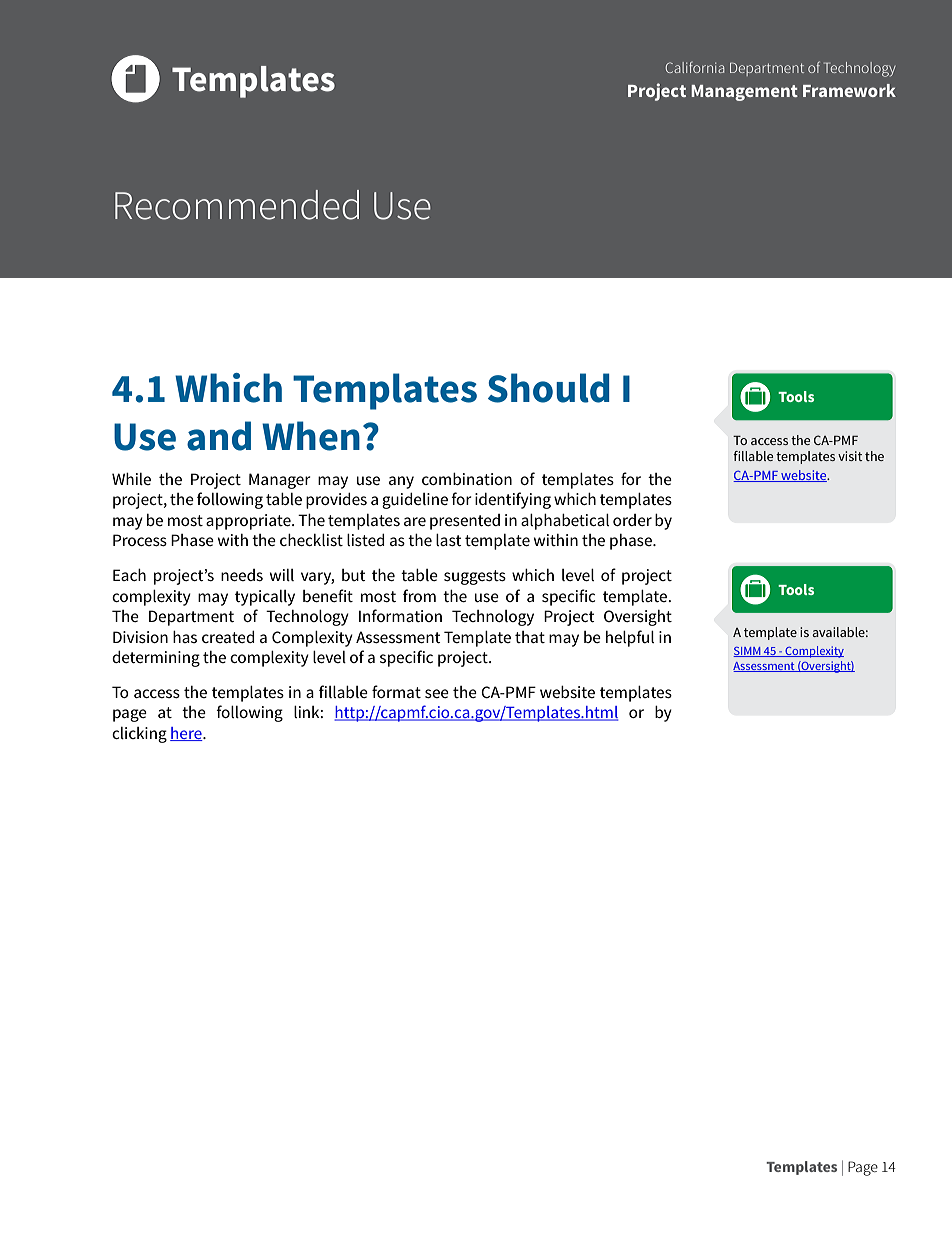 The width and height of the page is (952, 1233). I want to click on helpful, so click(630, 638).
